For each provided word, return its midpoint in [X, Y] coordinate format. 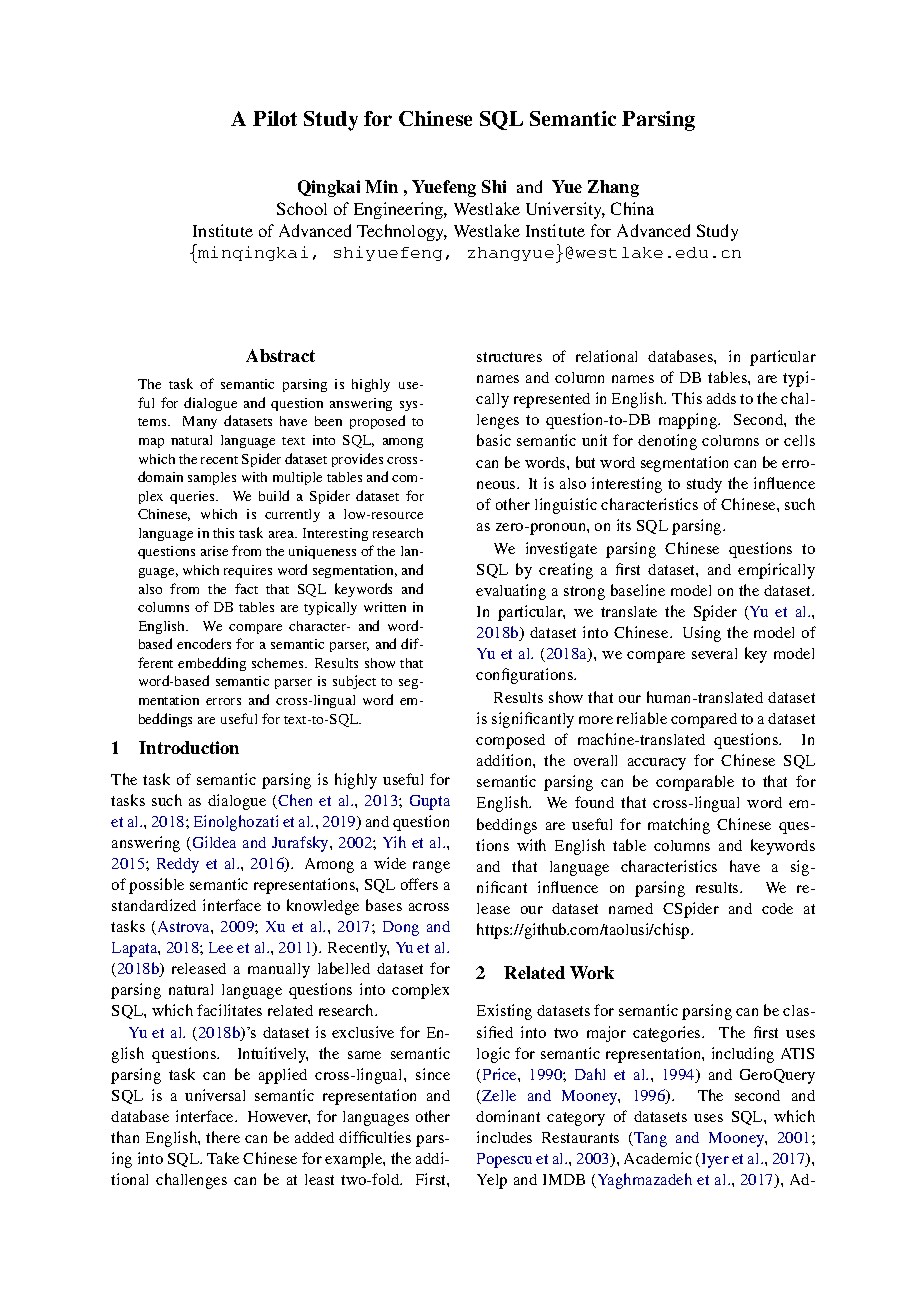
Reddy [178, 865]
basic [494, 440]
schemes [279, 663]
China [632, 208]
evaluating [511, 592]
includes [504, 1137]
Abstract [280, 355]
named [631, 908]
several [714, 653]
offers [419, 884]
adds [721, 398]
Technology [402, 232]
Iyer [714, 1160]
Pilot [275, 118]
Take [223, 1158]
